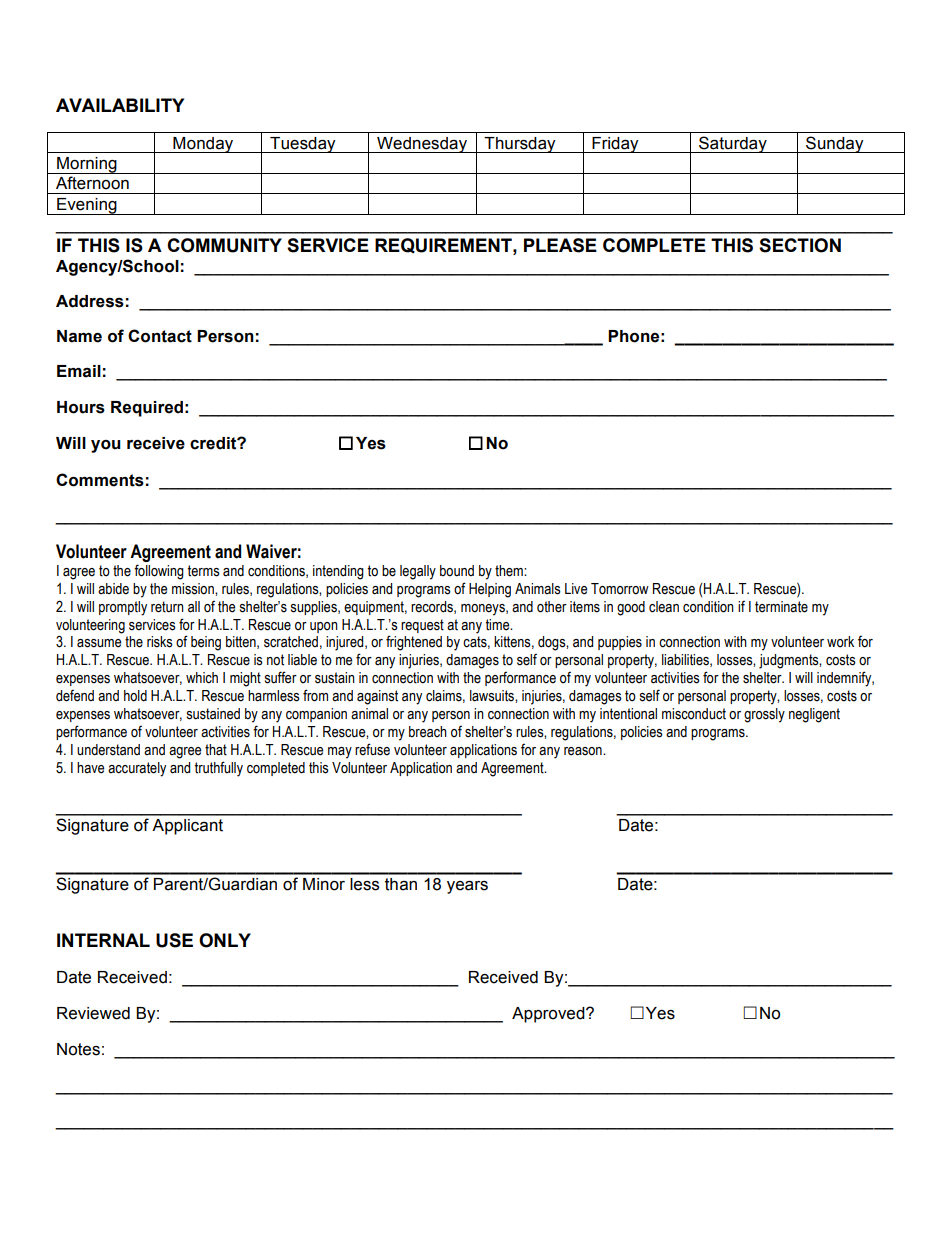 This image has height=1233, width=952. Describe the element at coordinates (694, 714) in the image. I see `misconduct` at that location.
